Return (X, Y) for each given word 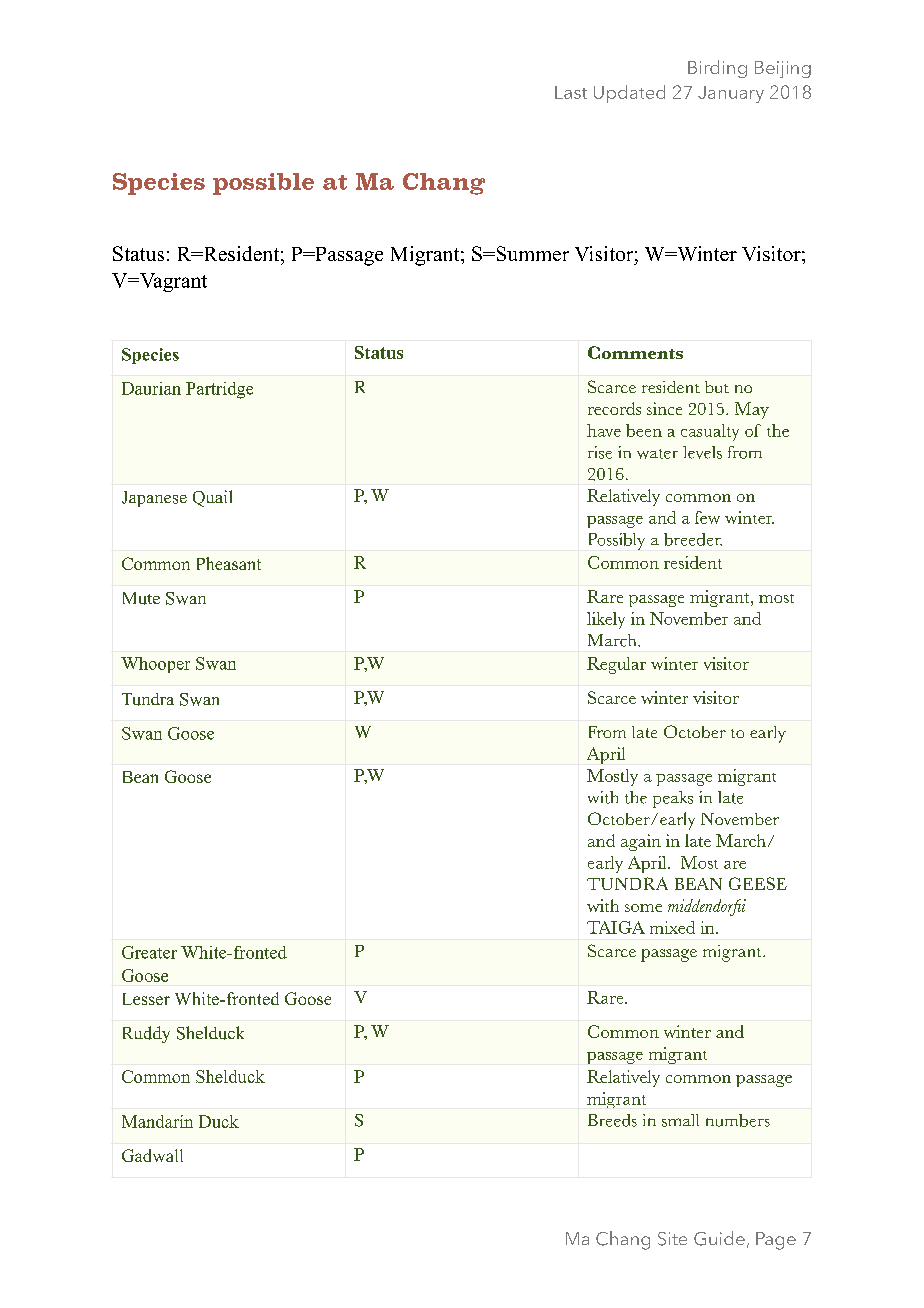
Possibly (617, 541)
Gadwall (152, 1155)
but (717, 387)
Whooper (155, 665)
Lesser (146, 999)
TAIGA (616, 927)
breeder (693, 539)
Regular (616, 665)
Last (571, 92)
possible (263, 184)
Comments (635, 352)
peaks (673, 799)
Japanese (154, 499)
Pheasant (229, 563)
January (731, 94)
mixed (672, 927)
